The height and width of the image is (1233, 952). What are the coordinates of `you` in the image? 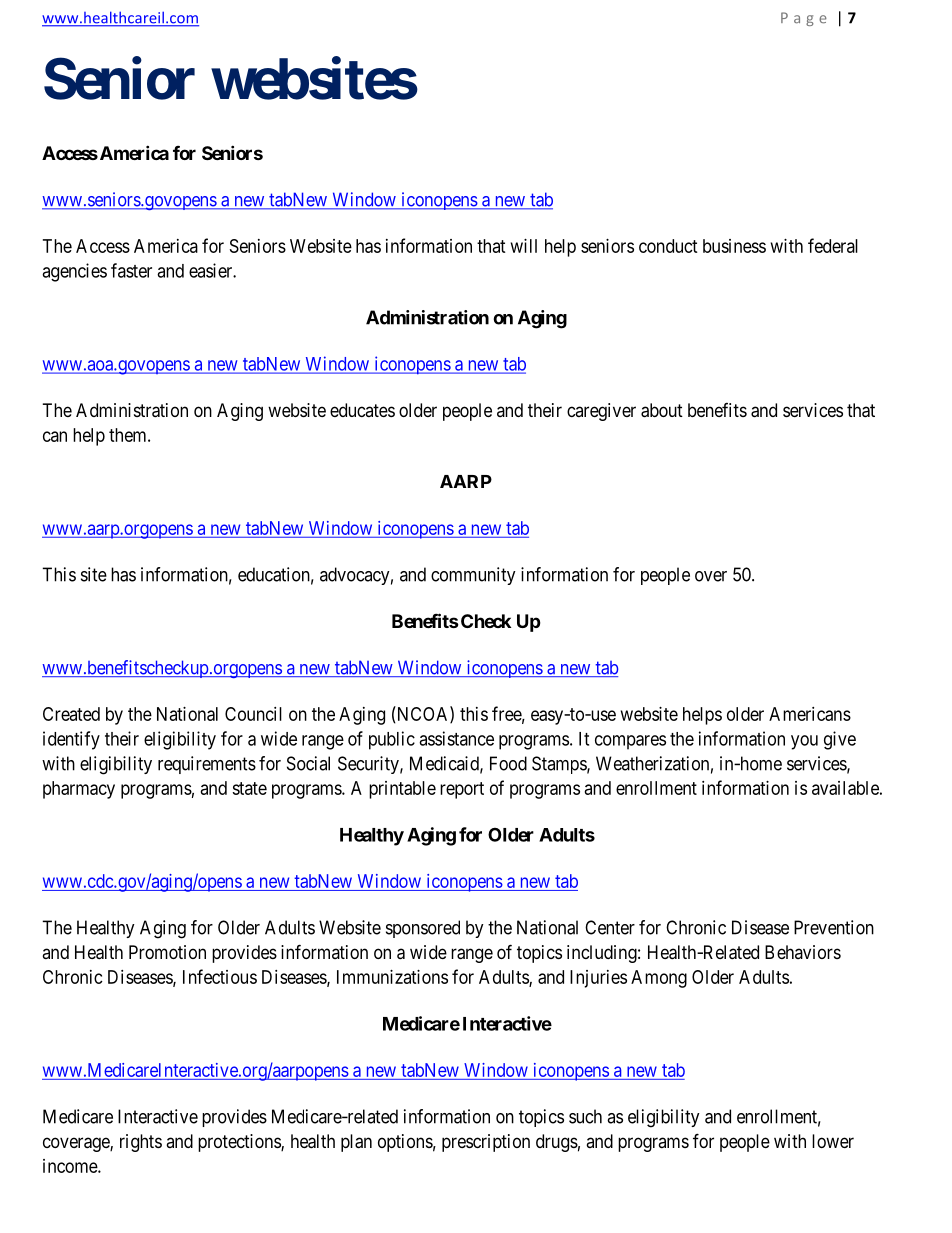 It's located at (804, 742).
